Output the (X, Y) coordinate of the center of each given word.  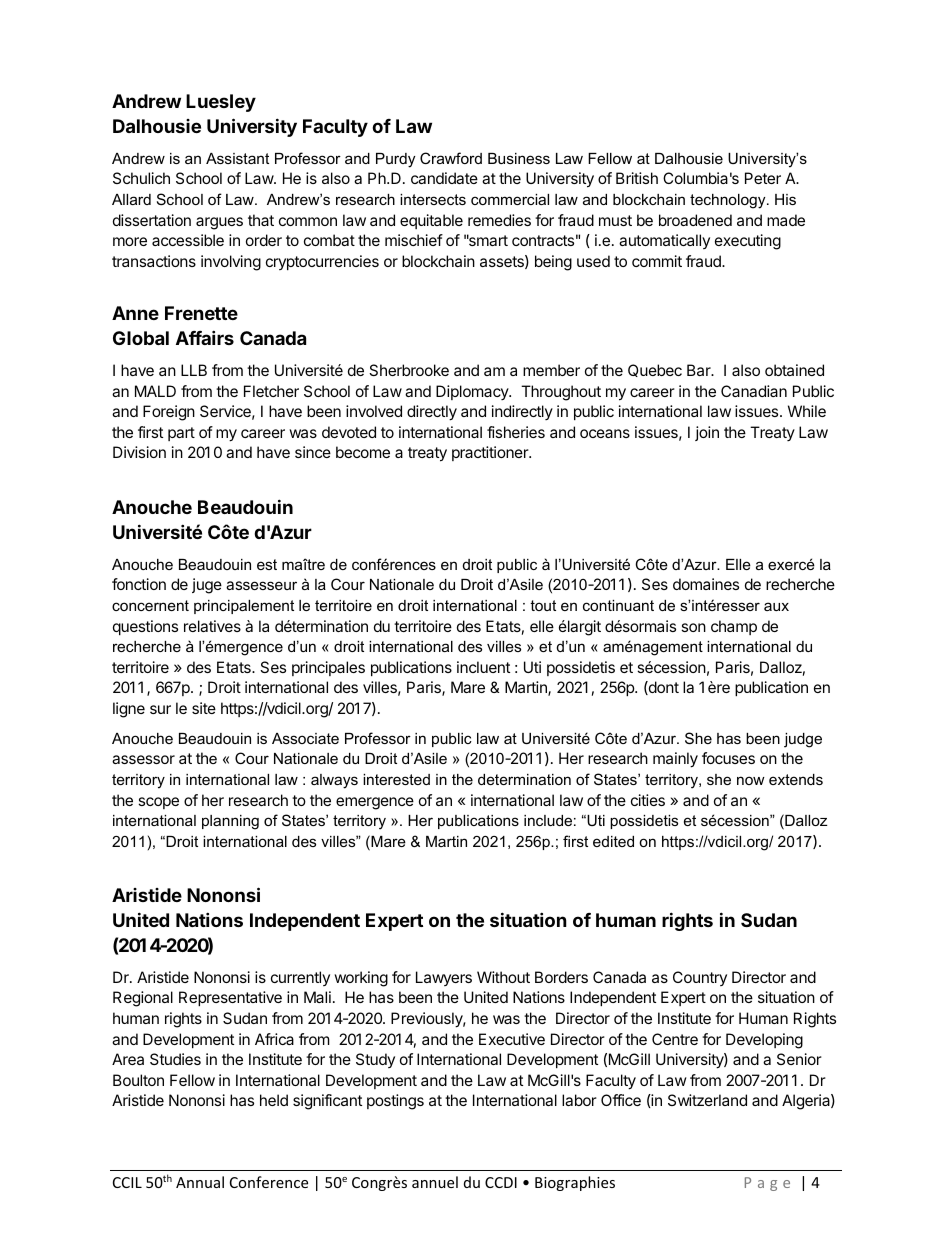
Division (139, 452)
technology (729, 201)
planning (230, 822)
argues (219, 223)
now (751, 780)
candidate (444, 178)
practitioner (491, 453)
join (707, 433)
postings (395, 1102)
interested (396, 779)
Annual (200, 1182)
